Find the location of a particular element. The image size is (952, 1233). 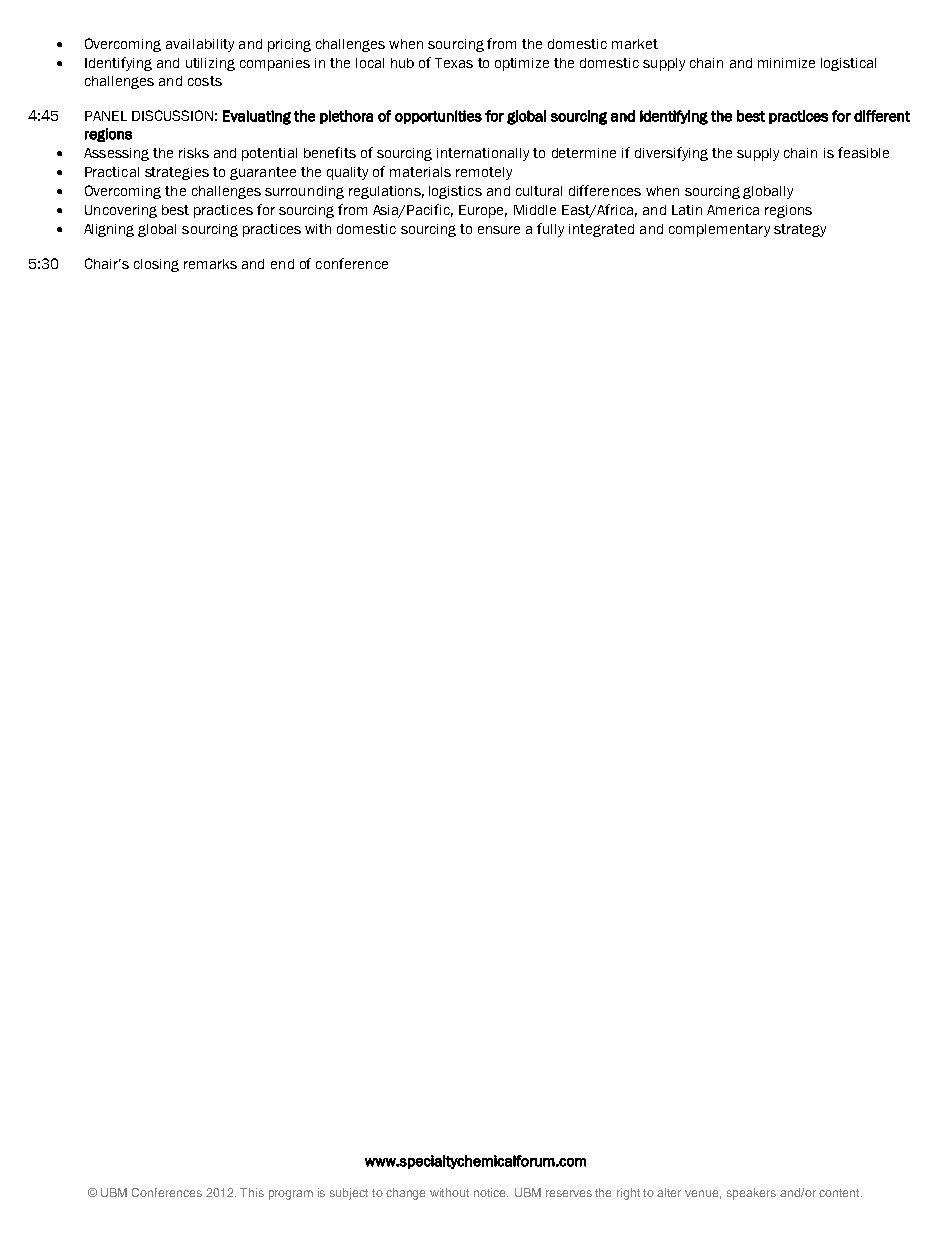

speakers is located at coordinates (751, 1194).
